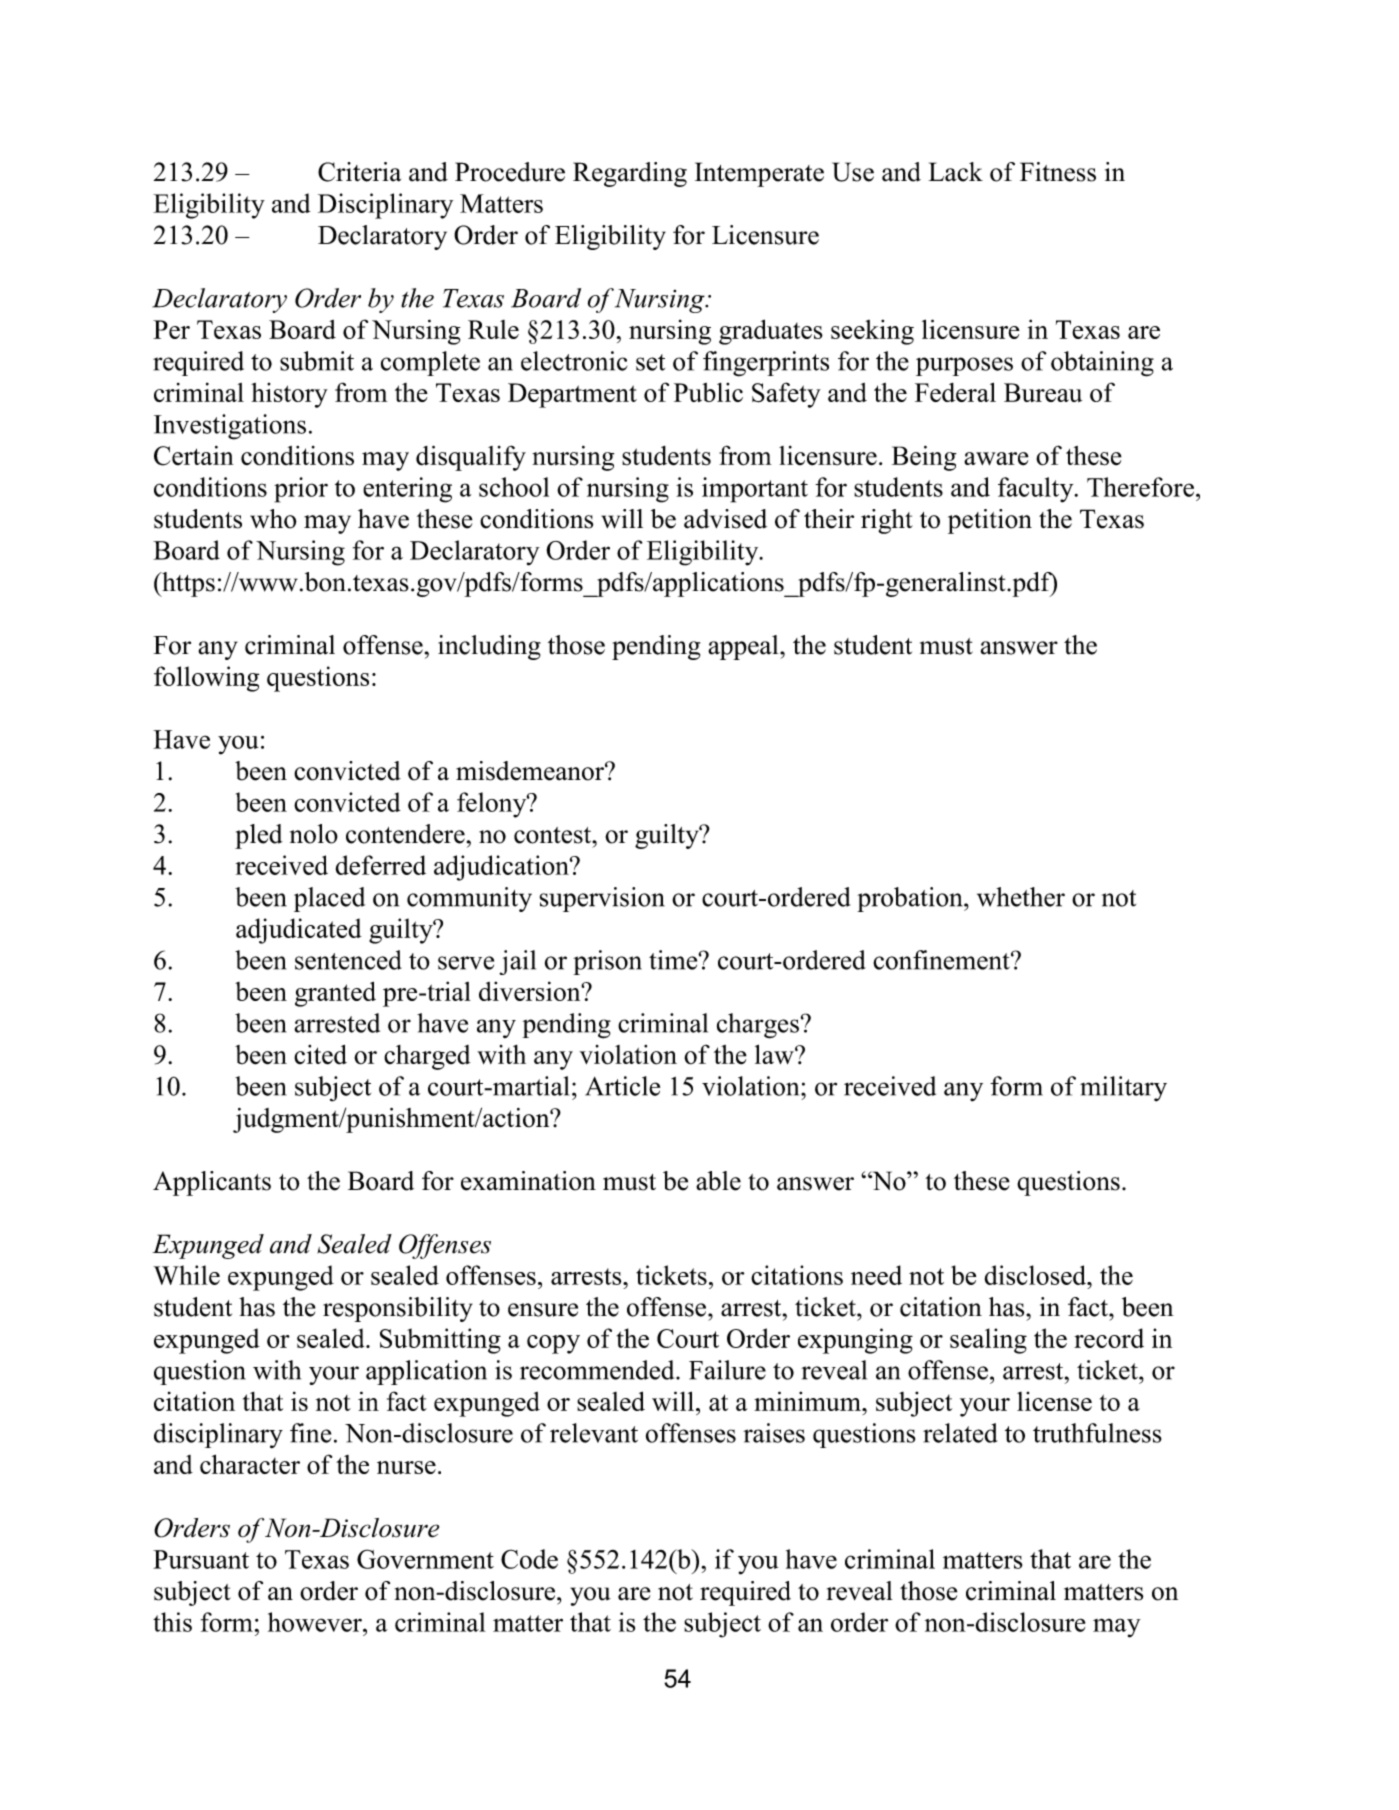 This document has width=1399, height=1810. What do you see at coordinates (316, 1622) in the document?
I see `however` at bounding box center [316, 1622].
